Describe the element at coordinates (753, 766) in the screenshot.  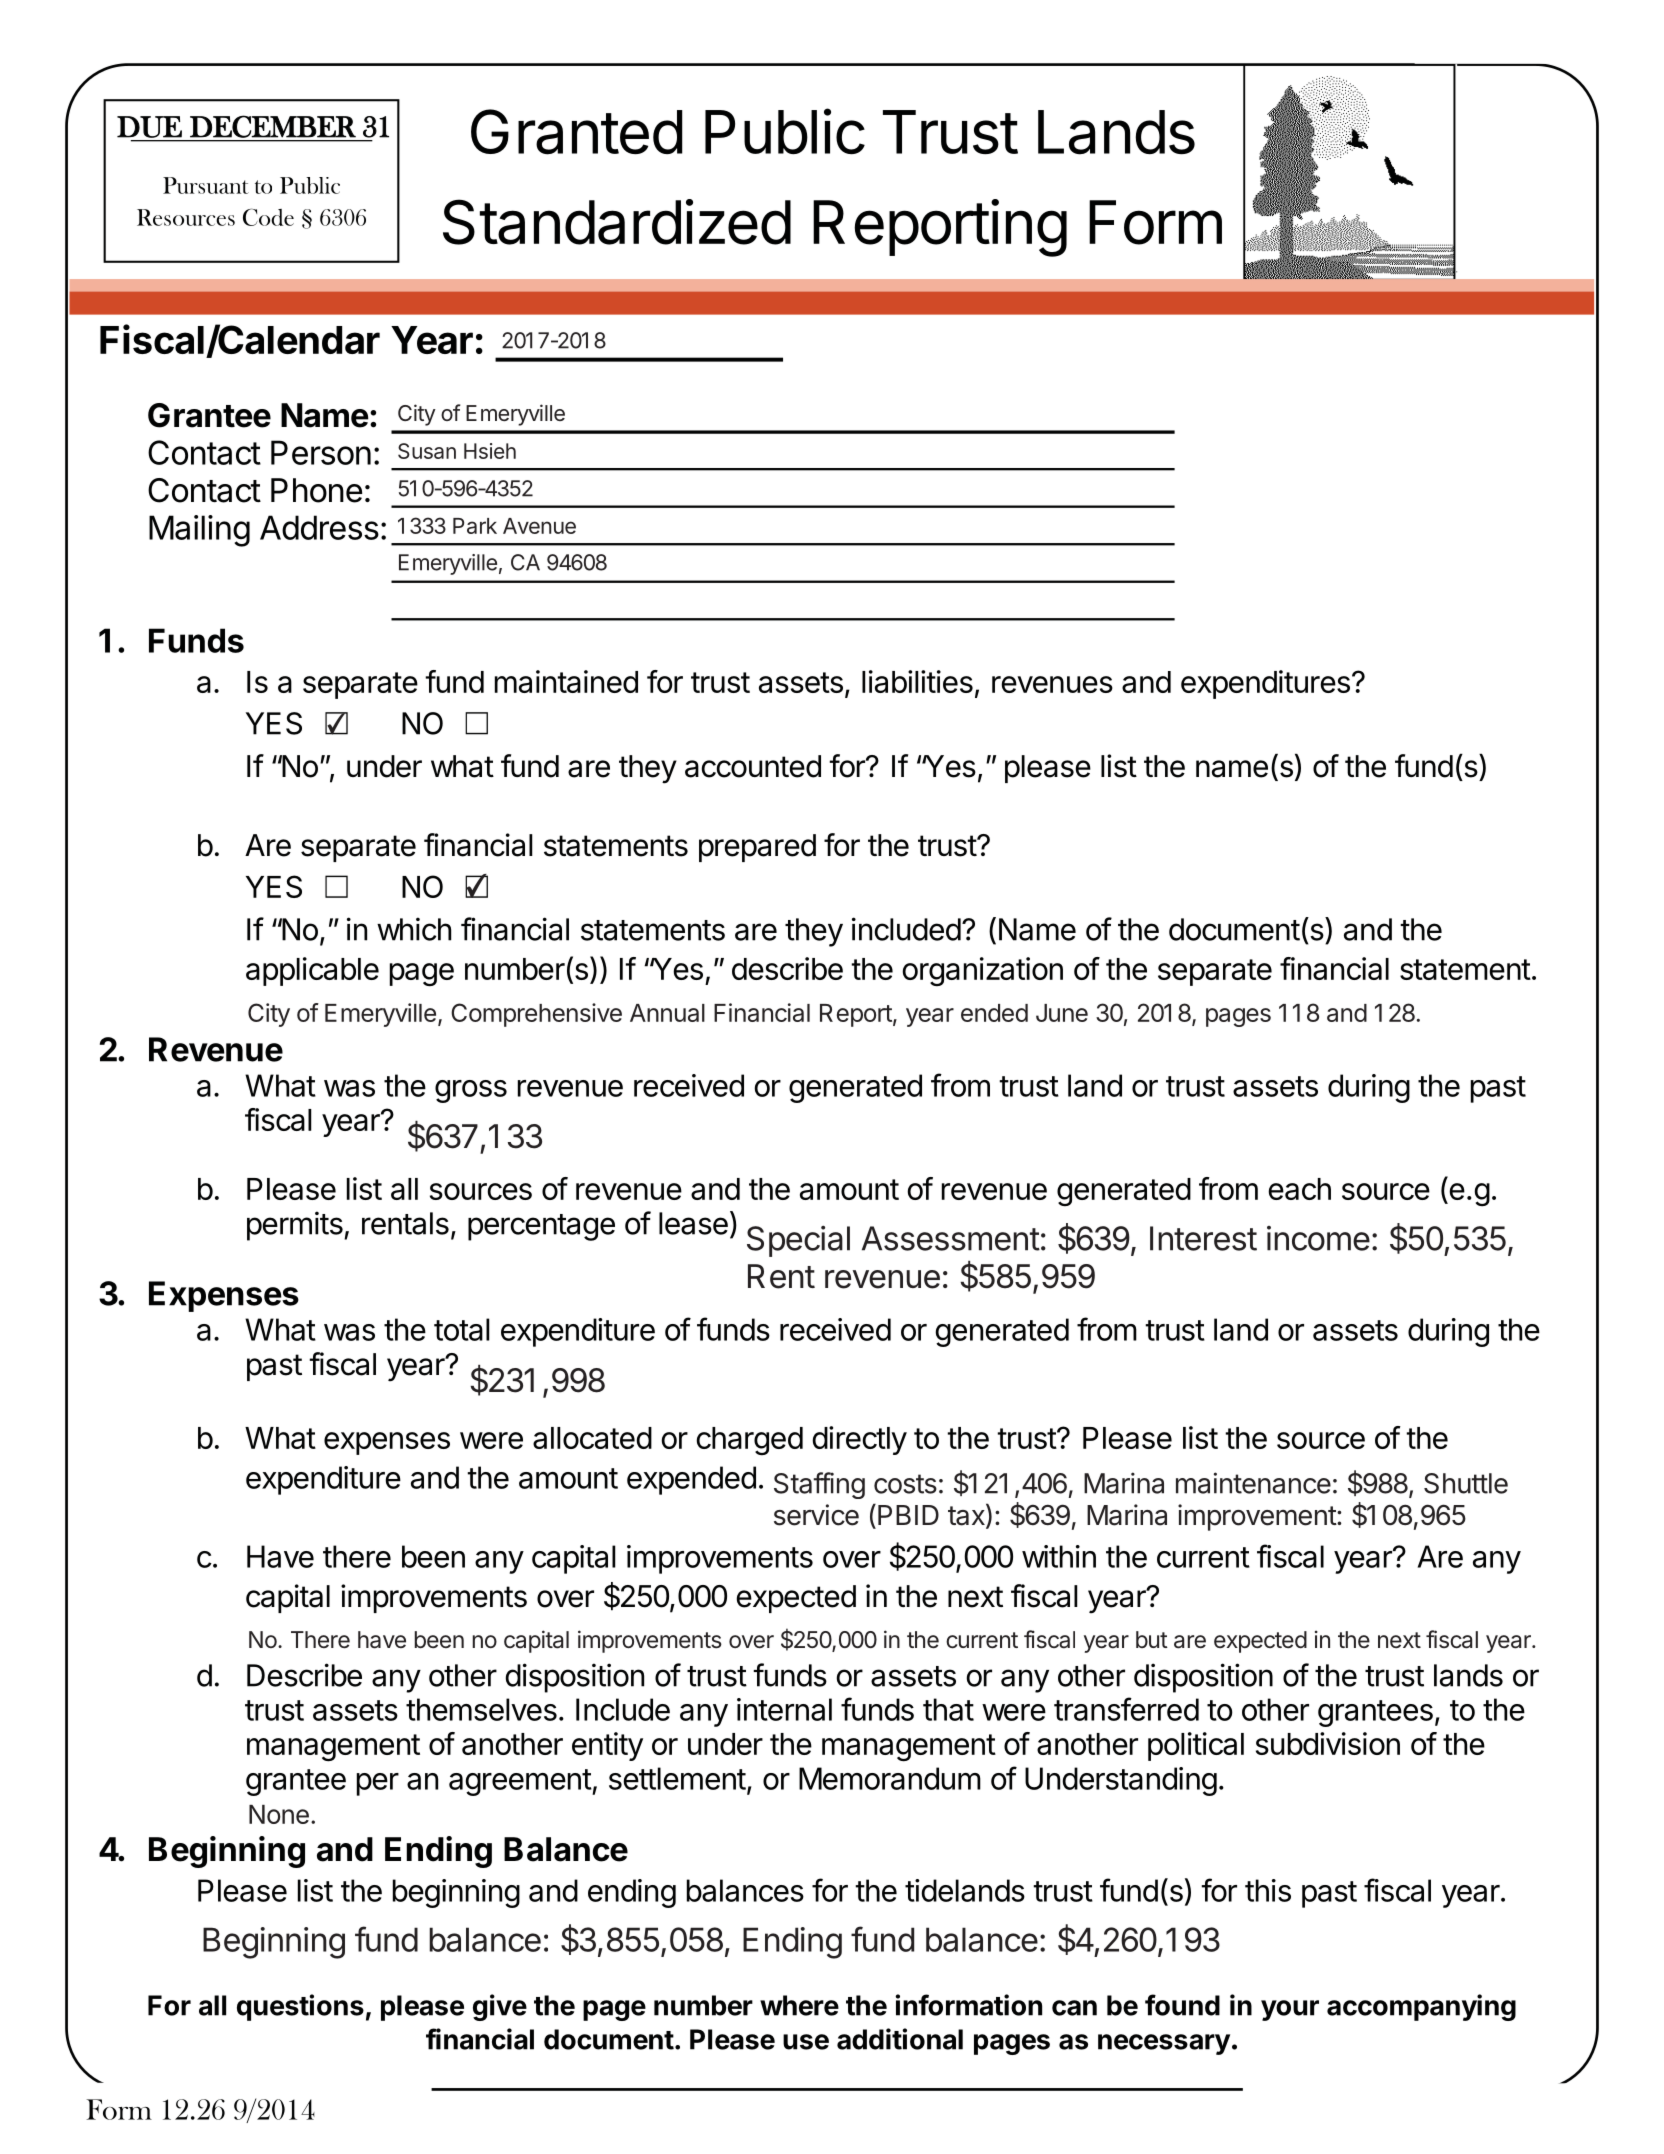
I see `accounted` at that location.
